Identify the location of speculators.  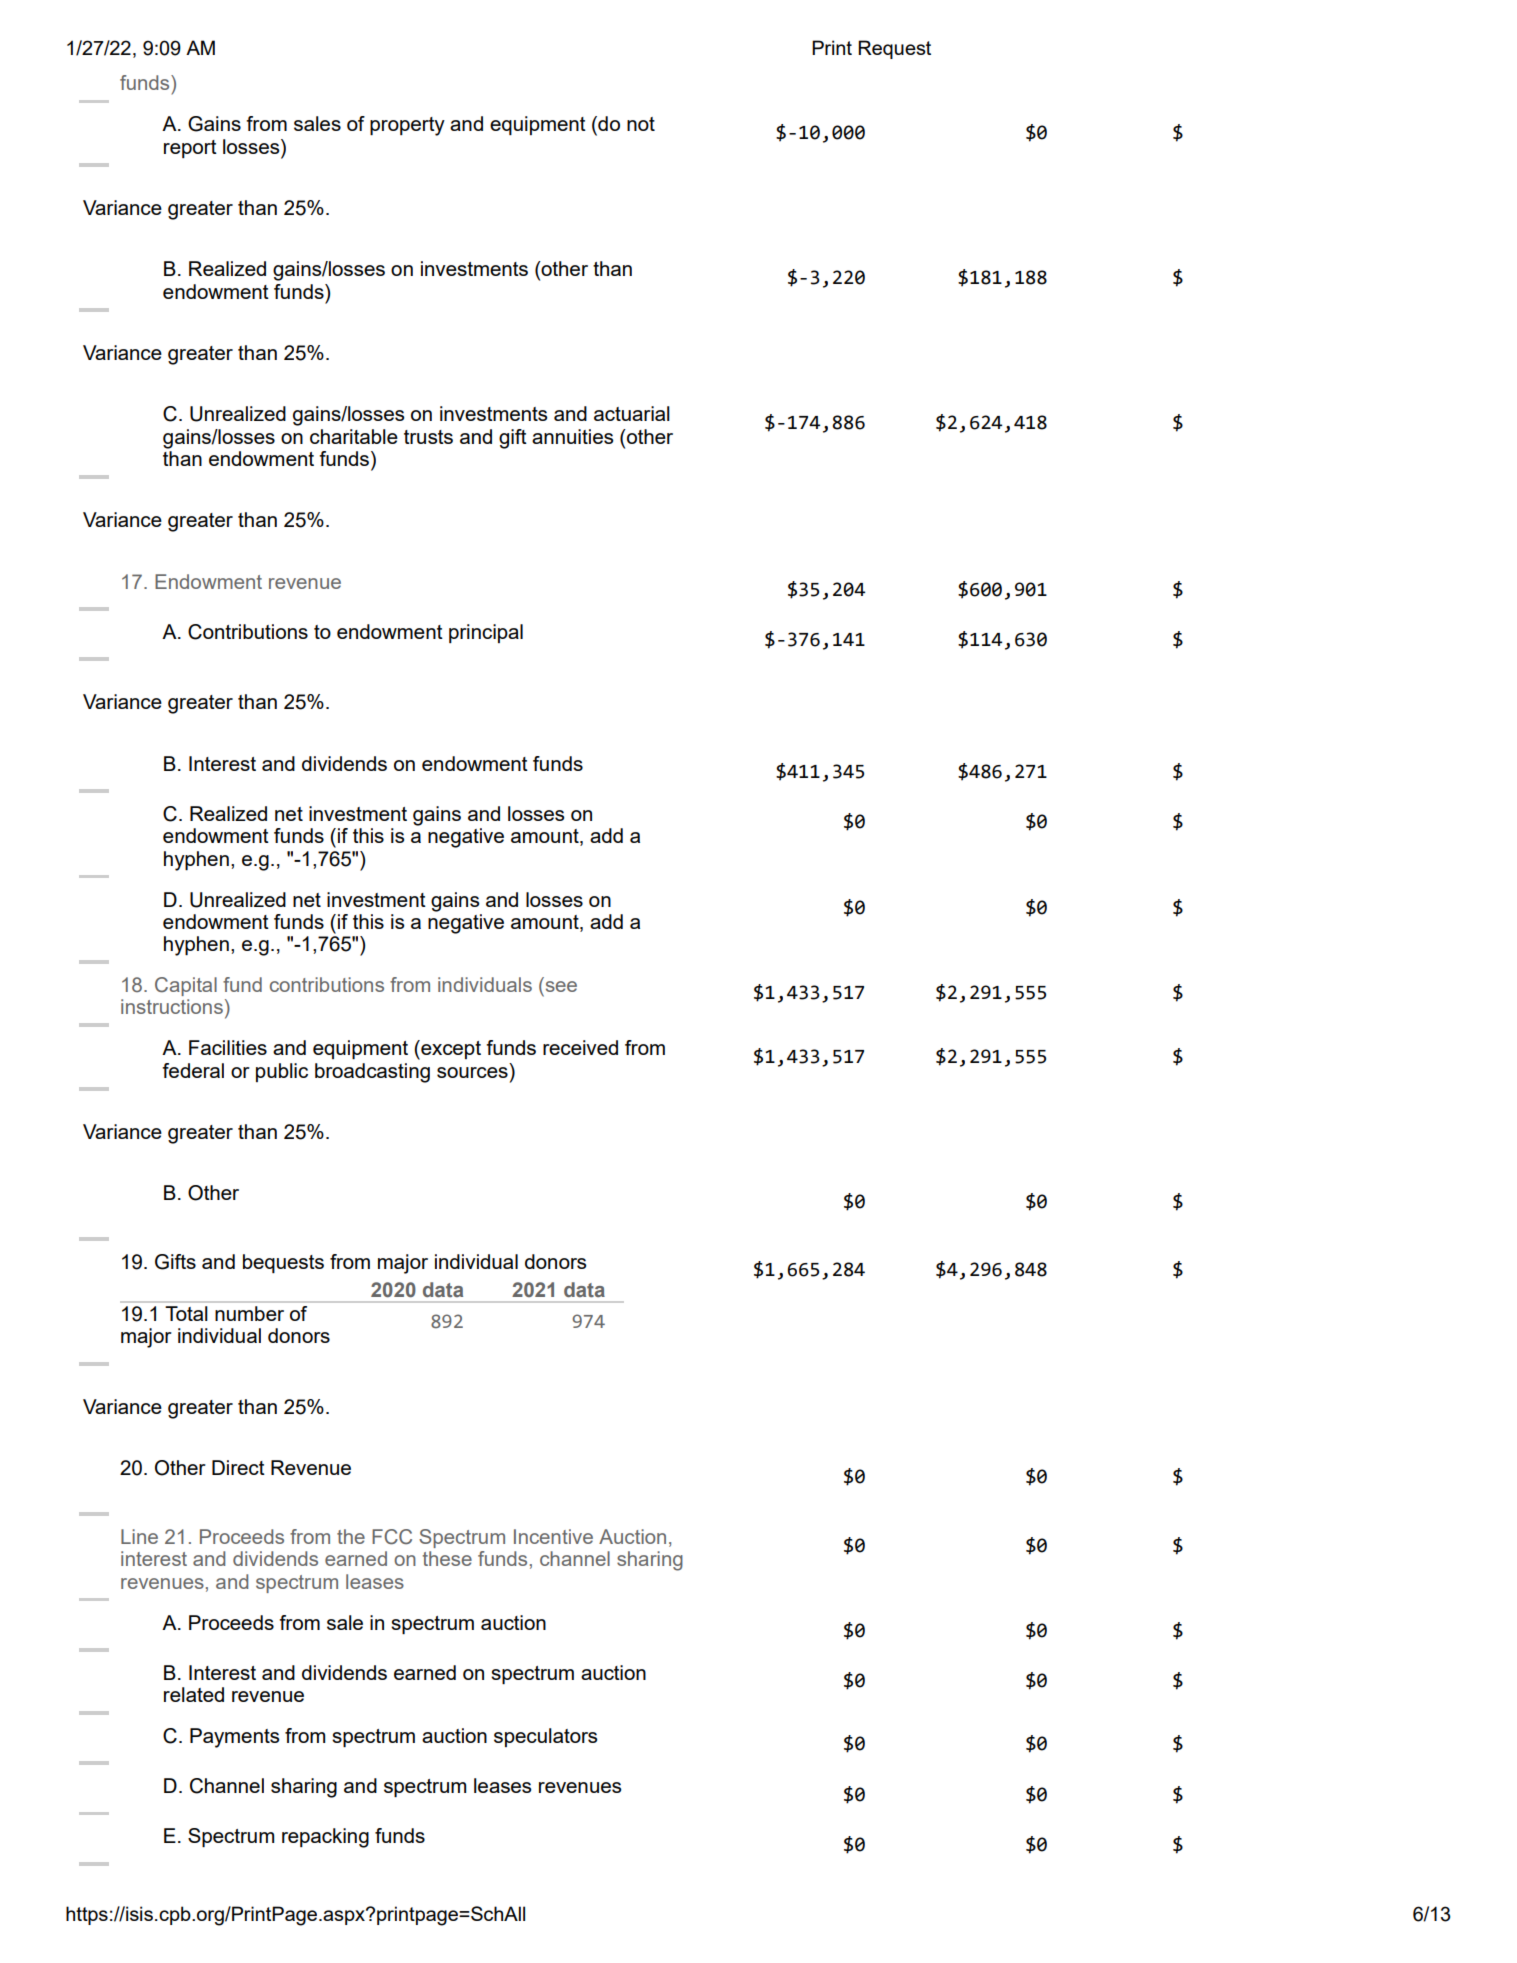
(546, 1737).
